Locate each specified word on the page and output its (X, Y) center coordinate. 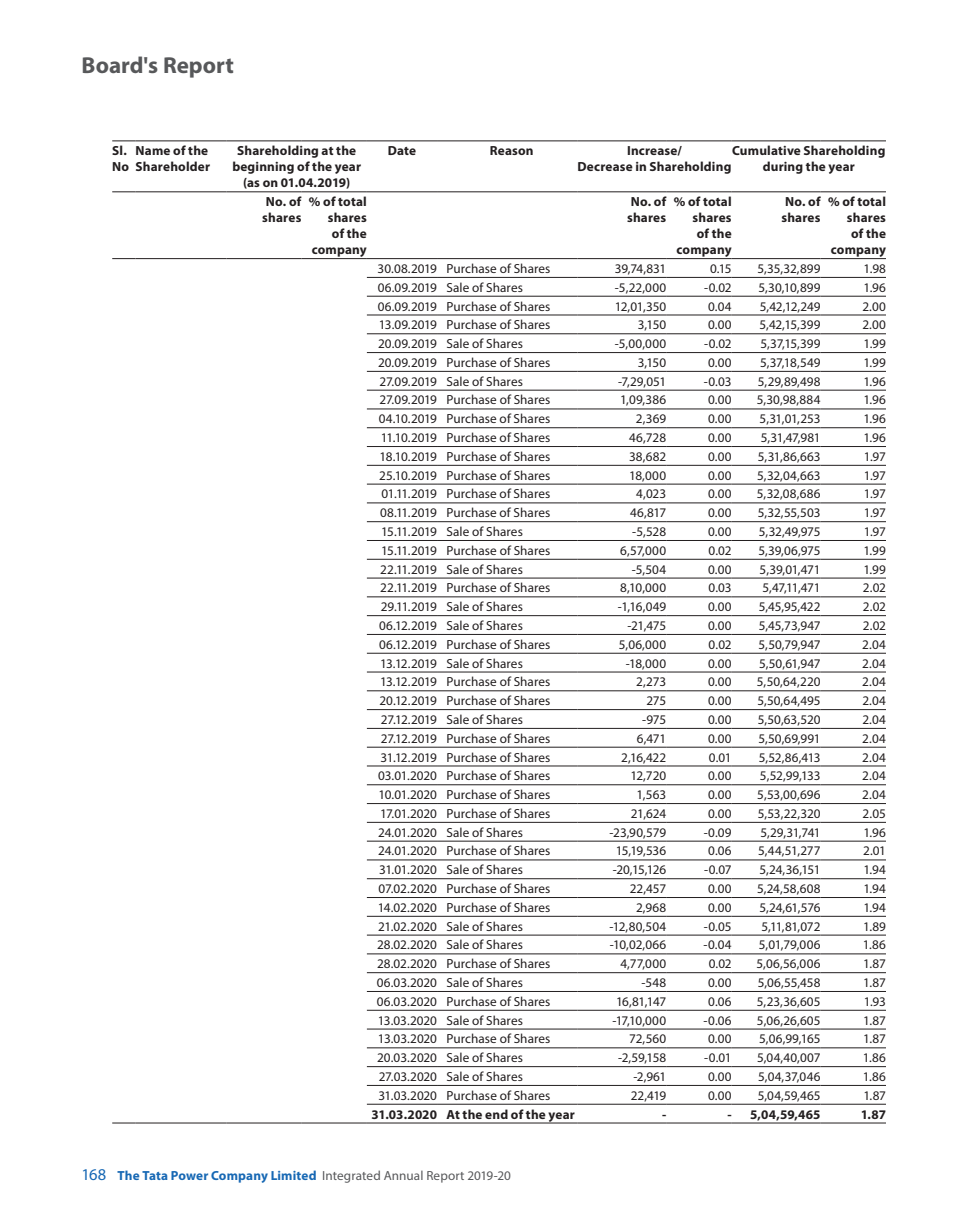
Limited (293, 1175)
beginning (263, 167)
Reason (511, 150)
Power (189, 1175)
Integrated (351, 1176)
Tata (155, 1175)
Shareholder (173, 166)
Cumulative (766, 150)
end (496, 1114)
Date (402, 150)
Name (153, 150)
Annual (403, 1175)
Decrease (605, 166)
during (783, 167)
